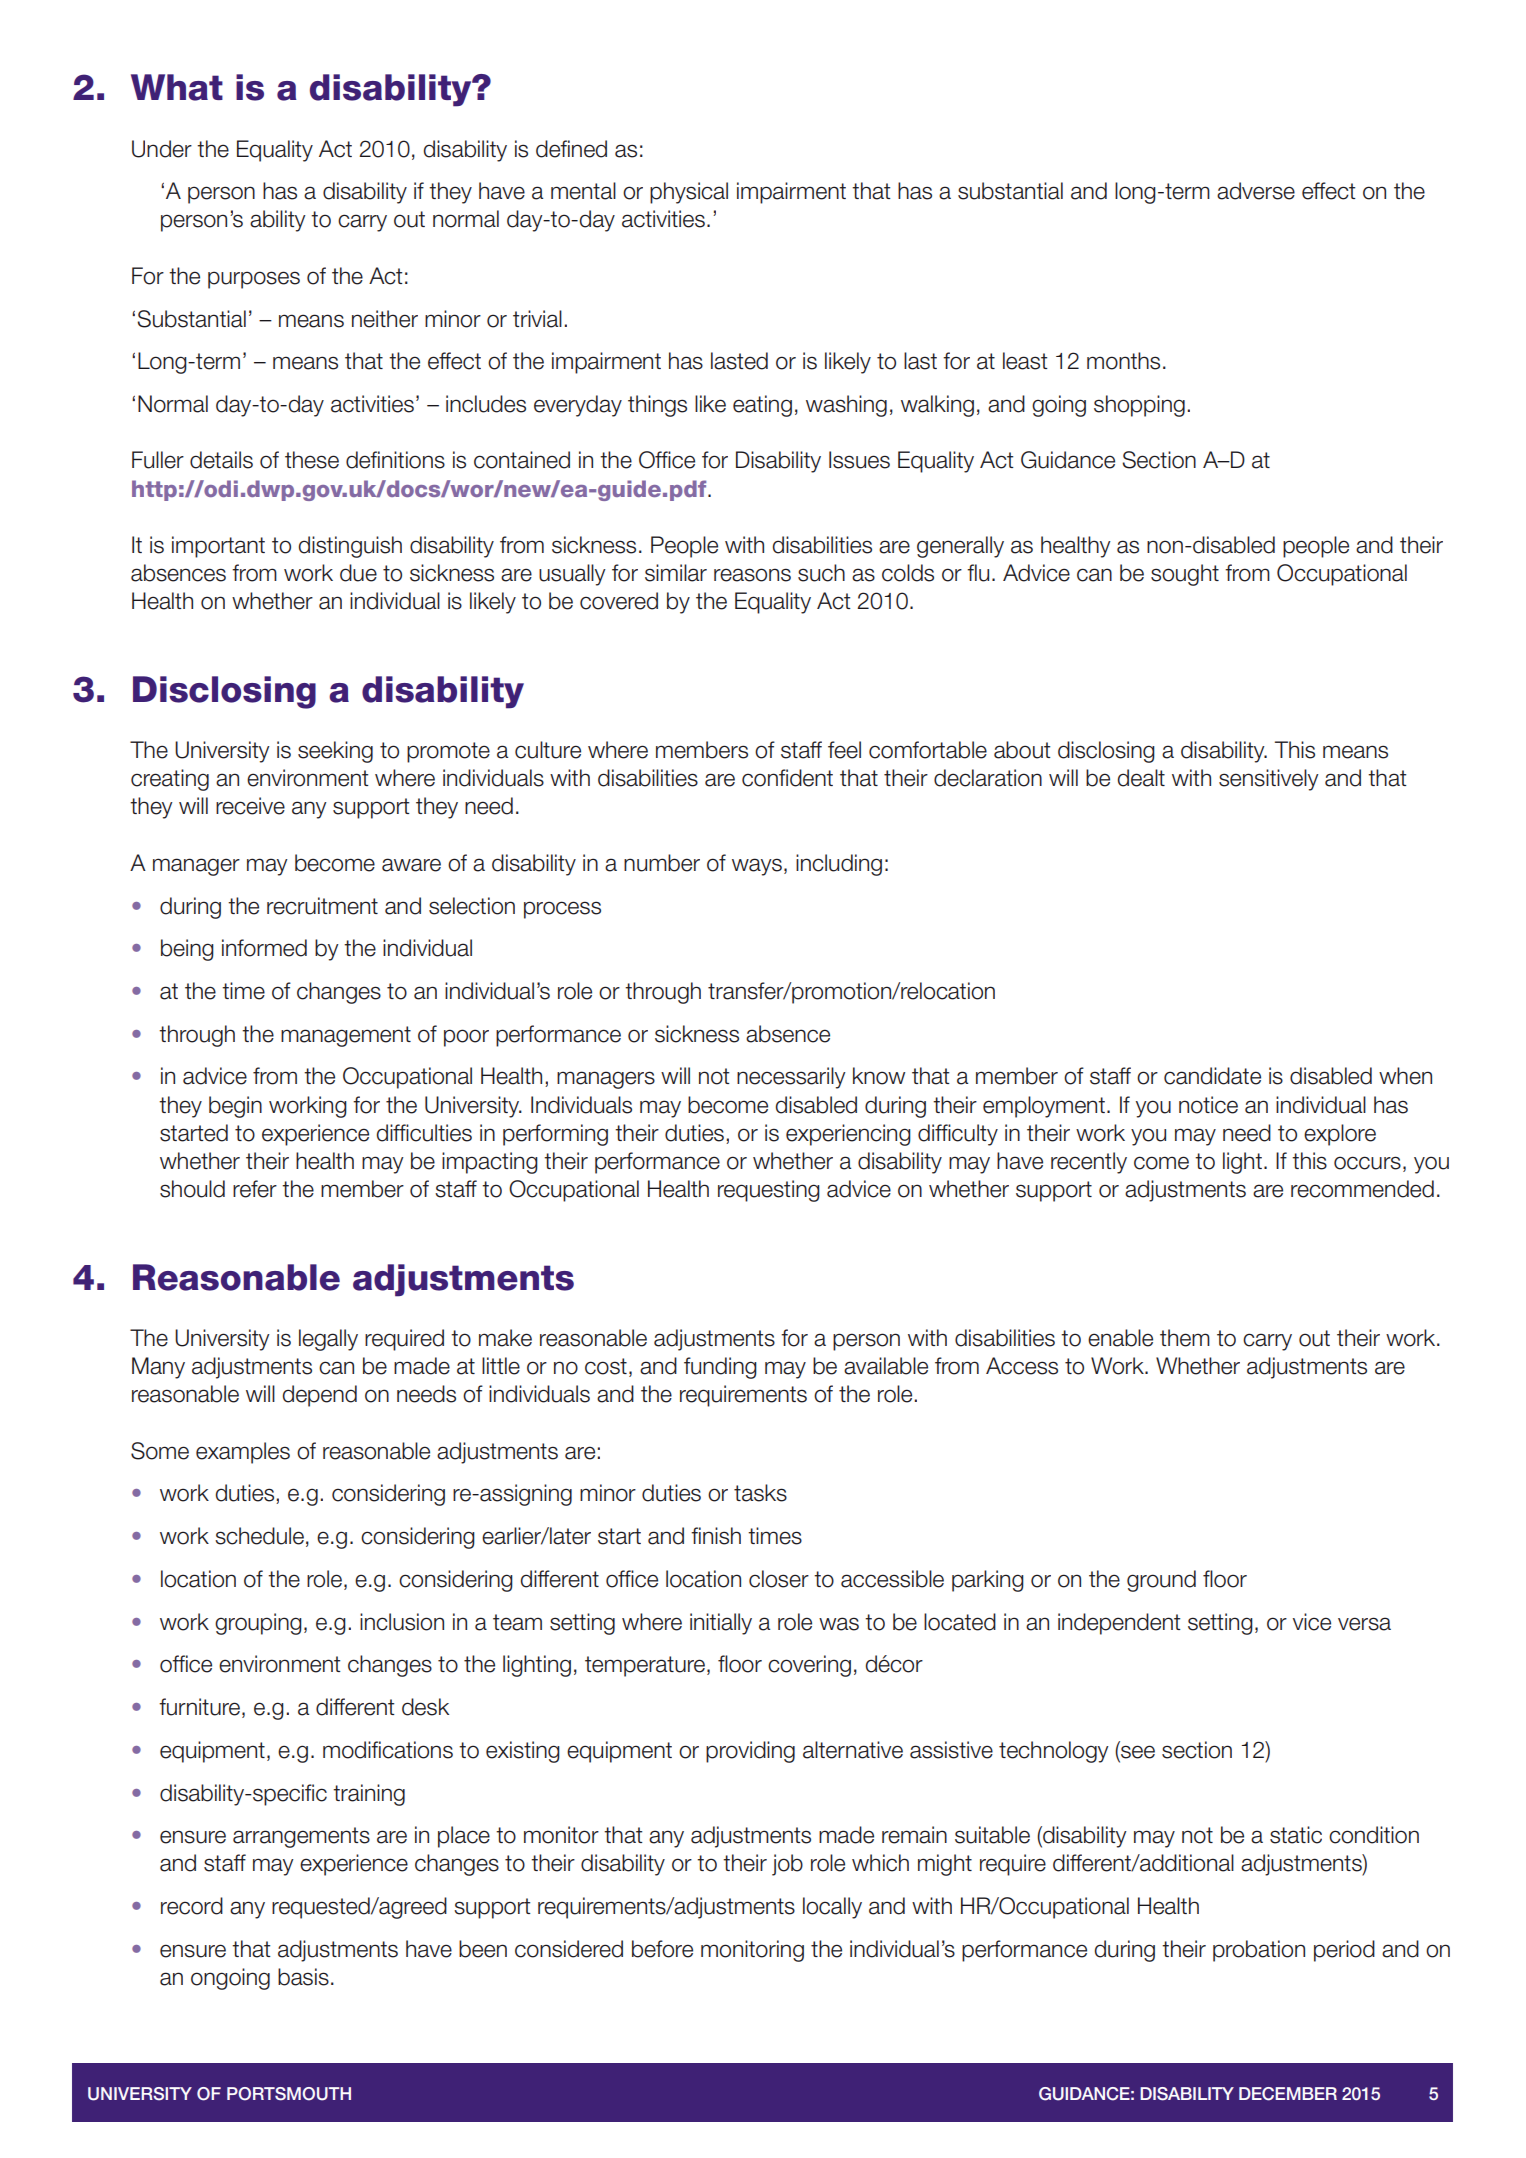 The image size is (1526, 2158). What do you see at coordinates (1256, 191) in the page?
I see `adverse` at bounding box center [1256, 191].
